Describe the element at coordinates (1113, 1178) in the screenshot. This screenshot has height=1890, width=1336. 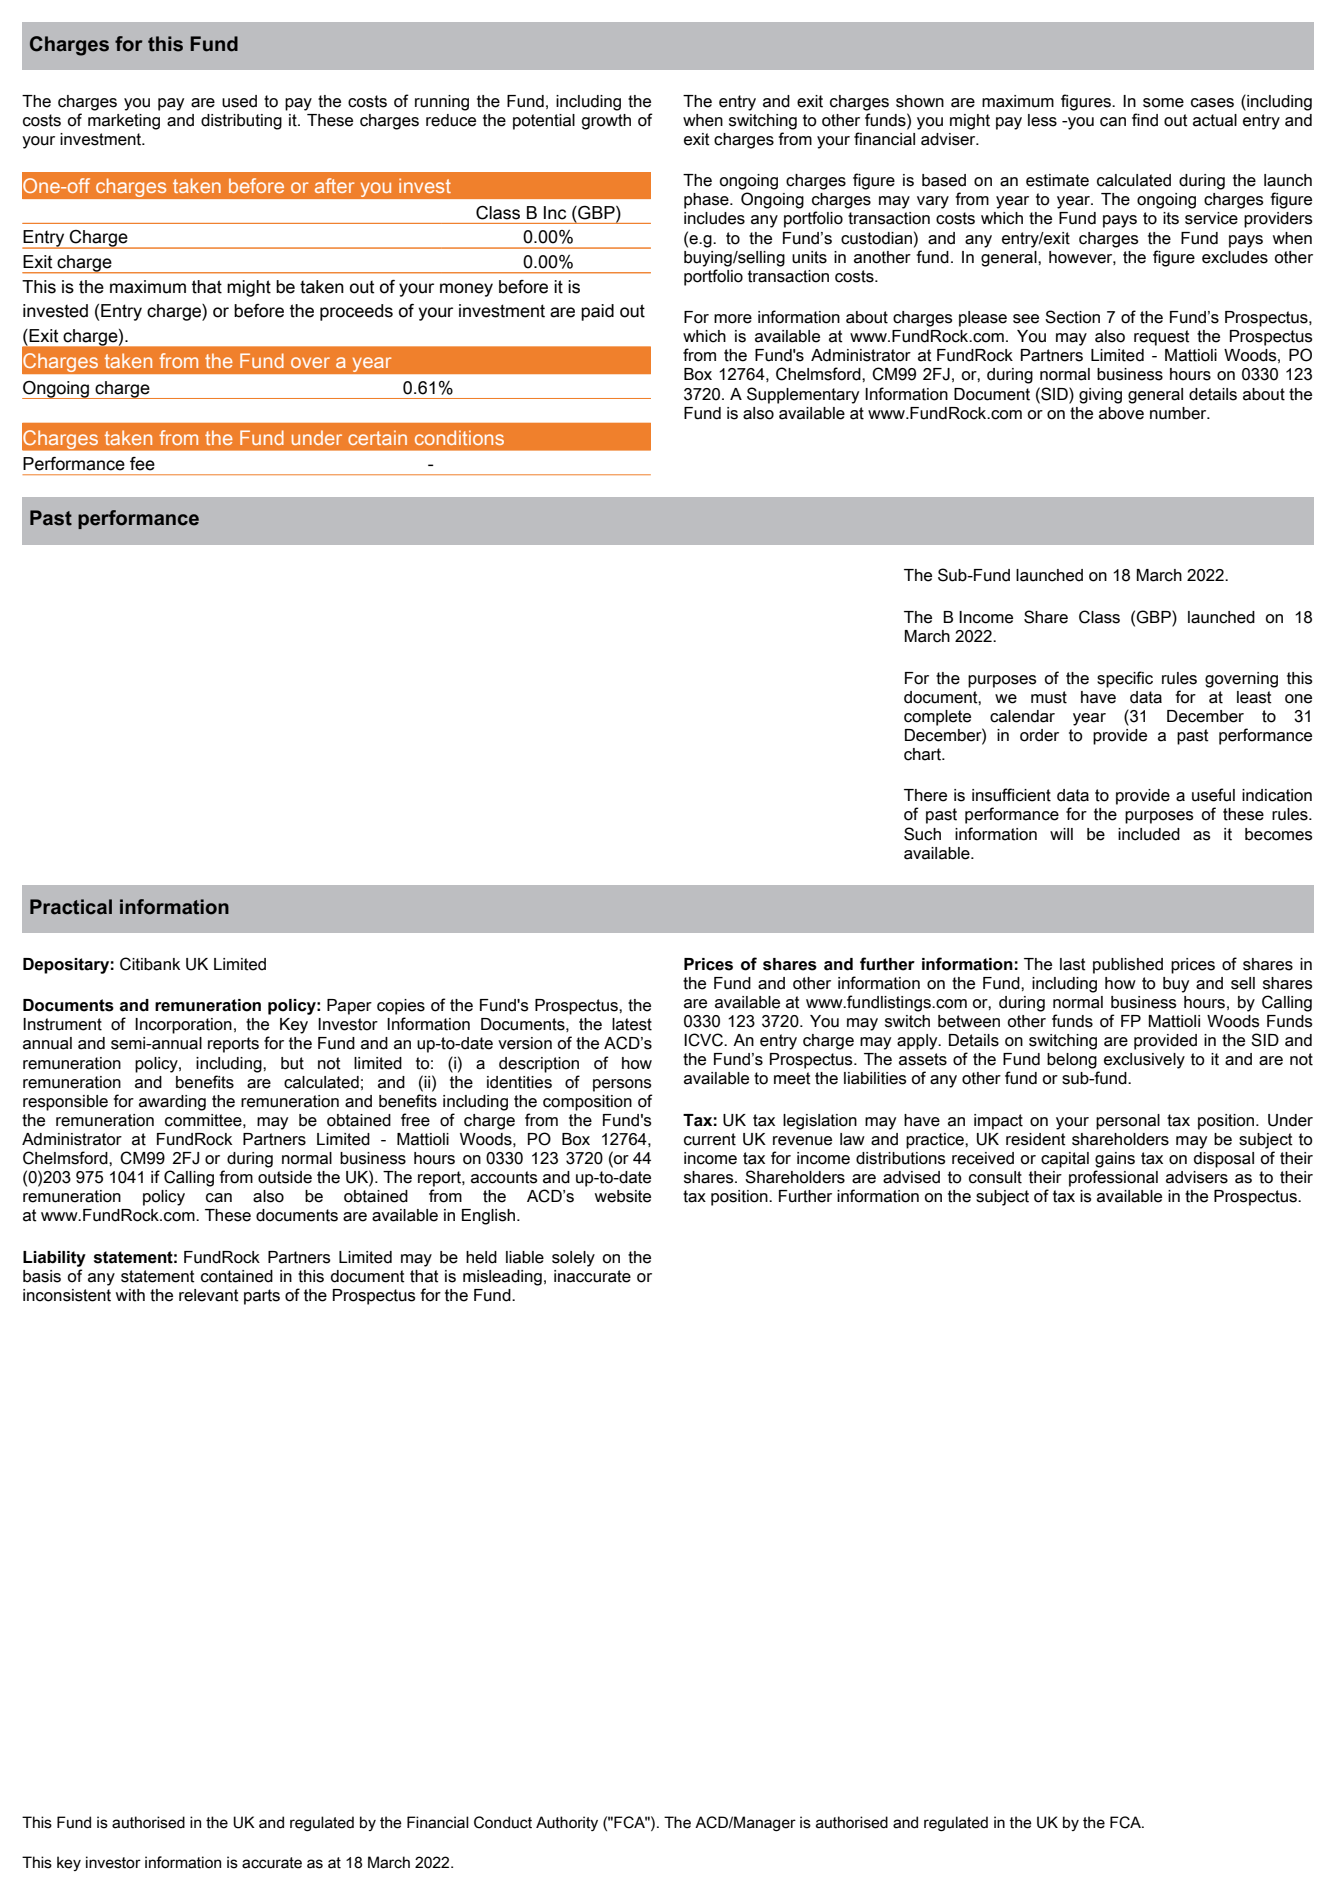
I see `professional` at that location.
